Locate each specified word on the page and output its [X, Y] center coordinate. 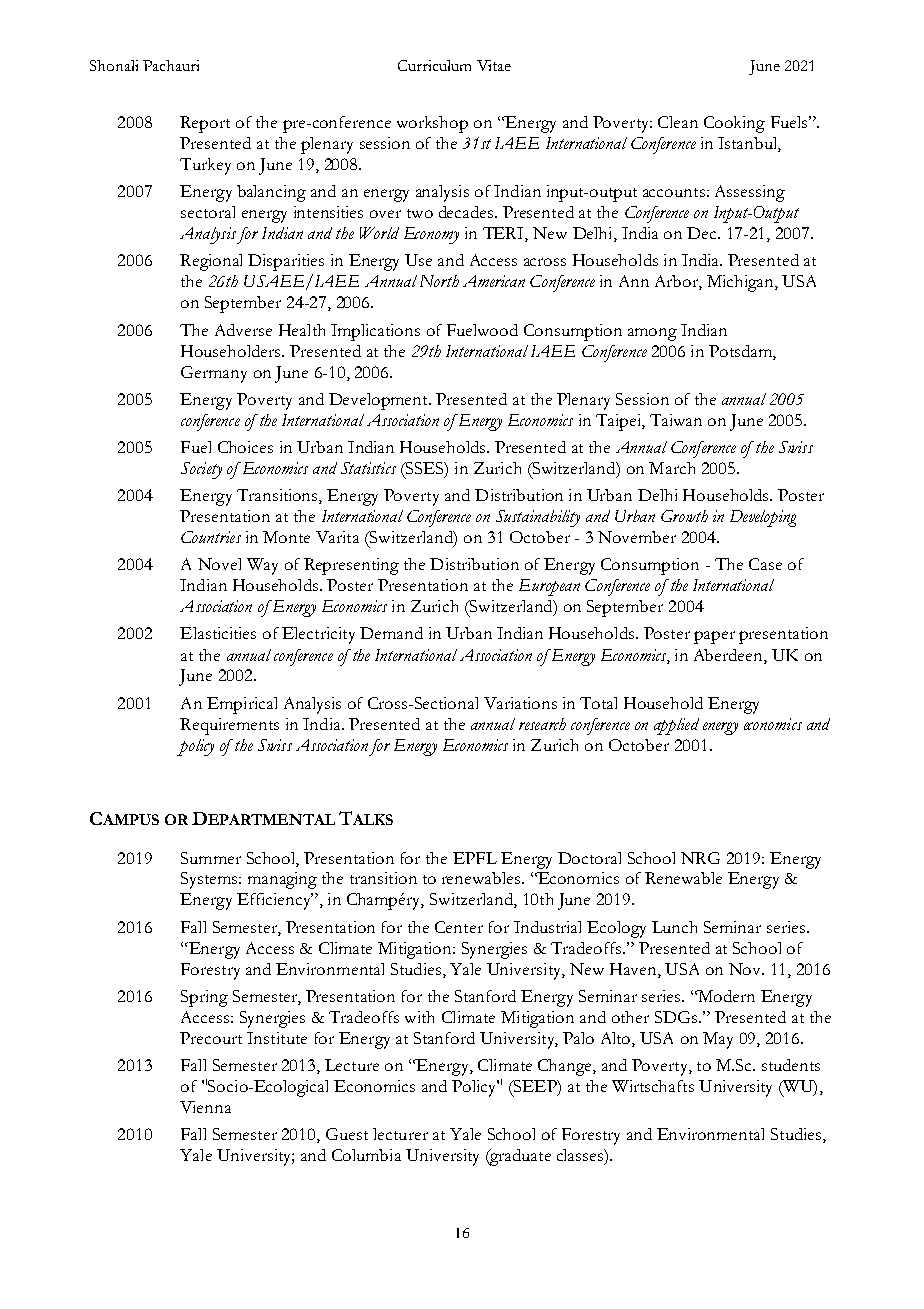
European [549, 587]
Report [205, 124]
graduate [519, 1157]
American [494, 281]
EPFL [475, 858]
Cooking [734, 124]
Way [262, 566]
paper [714, 637]
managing [282, 880]
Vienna [205, 1107]
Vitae [494, 65]
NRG [700, 858]
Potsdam [741, 351]
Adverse [243, 330]
